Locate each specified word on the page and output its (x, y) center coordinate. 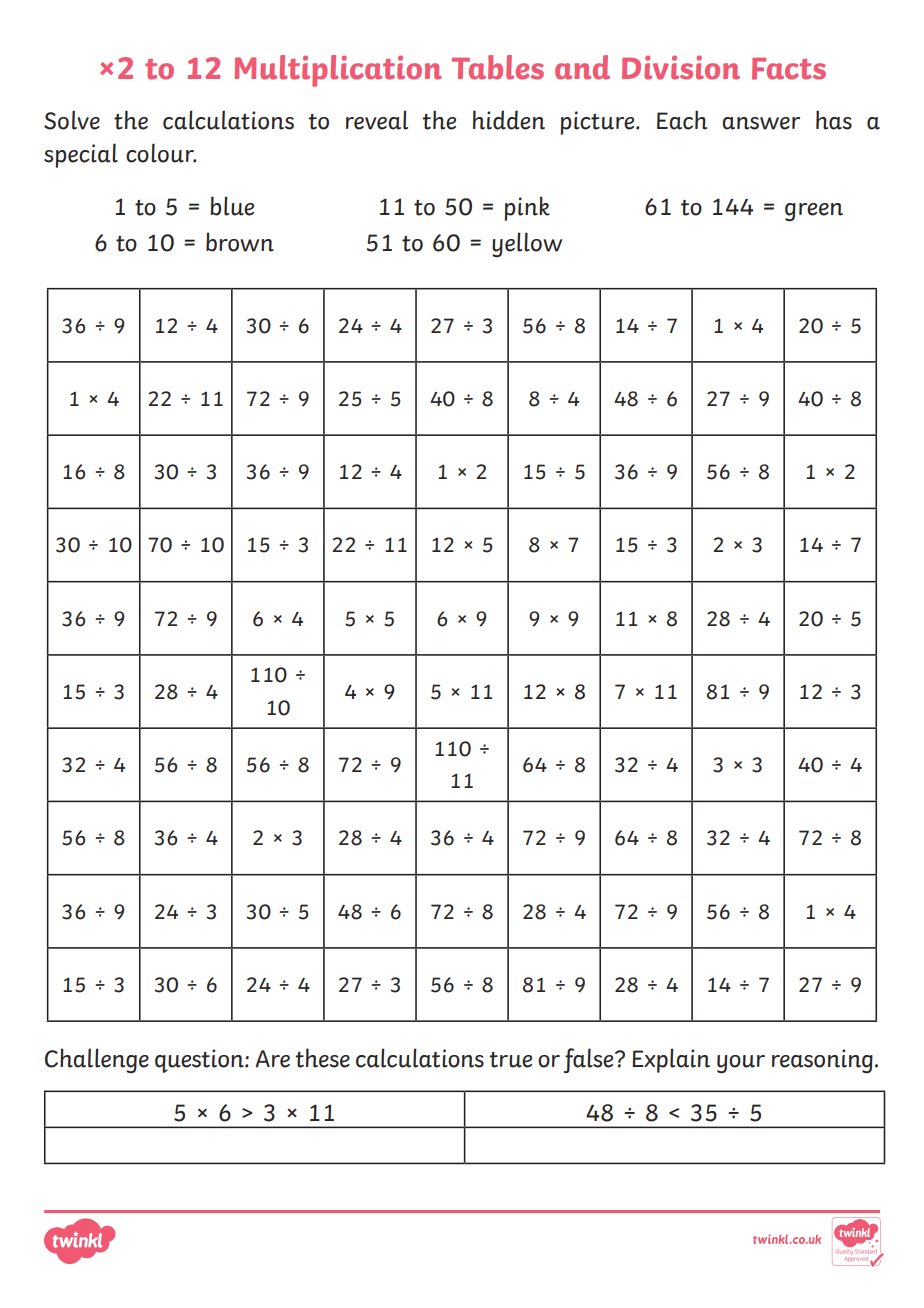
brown (240, 242)
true (510, 1060)
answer (761, 123)
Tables (498, 67)
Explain (671, 1060)
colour (161, 153)
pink (527, 208)
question (200, 1061)
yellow (527, 244)
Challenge (97, 1060)
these (322, 1058)
